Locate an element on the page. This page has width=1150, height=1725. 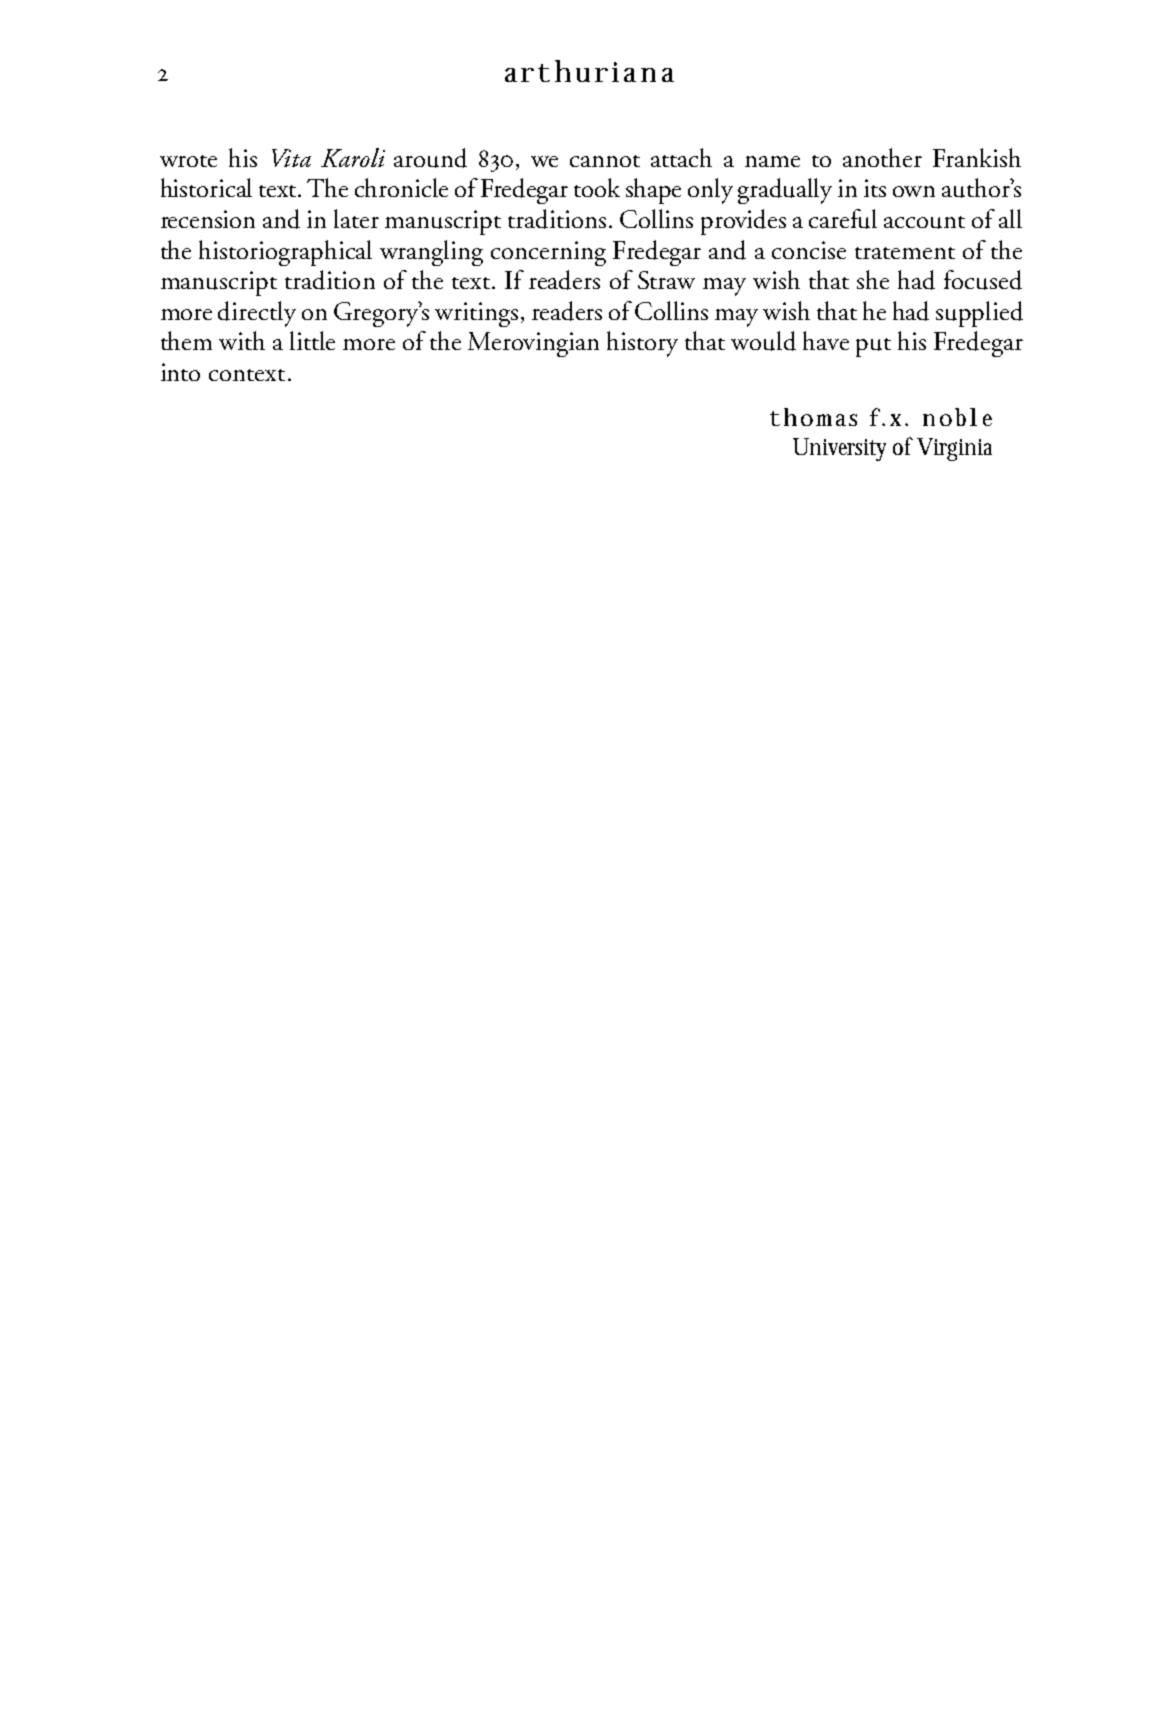
supplied is located at coordinates (979, 314).
